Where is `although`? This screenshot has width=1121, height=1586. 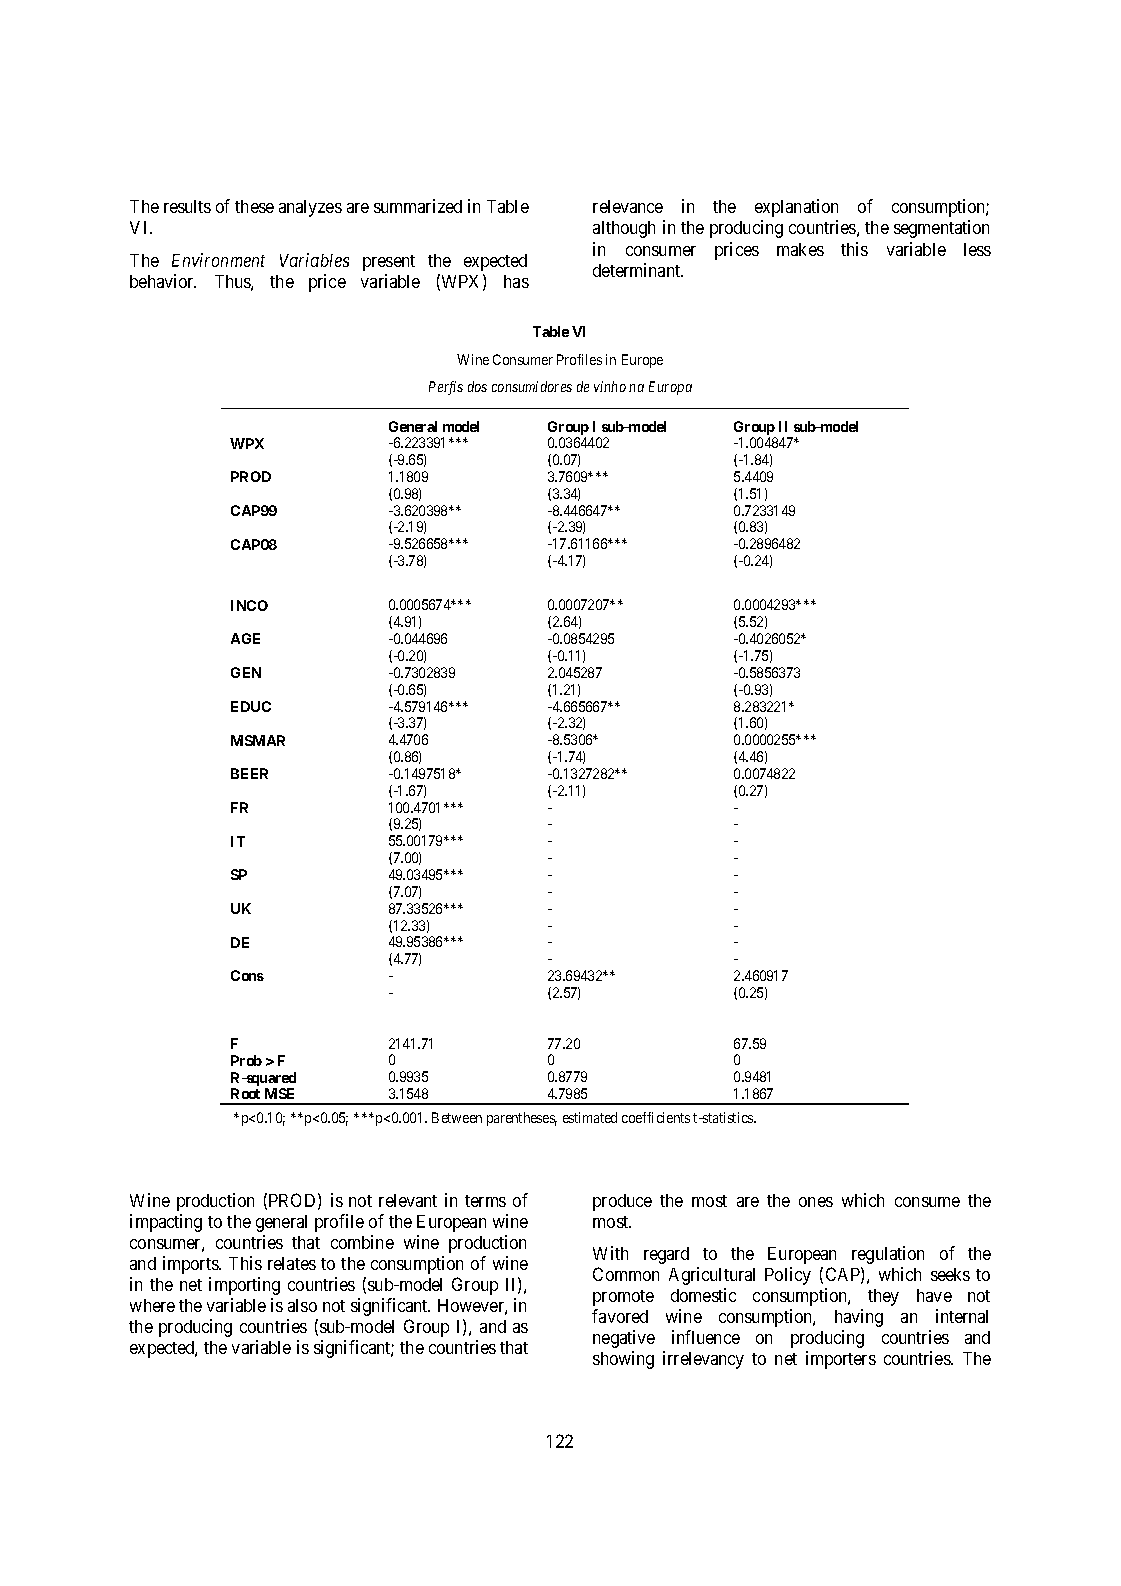
although is located at coordinates (624, 229).
